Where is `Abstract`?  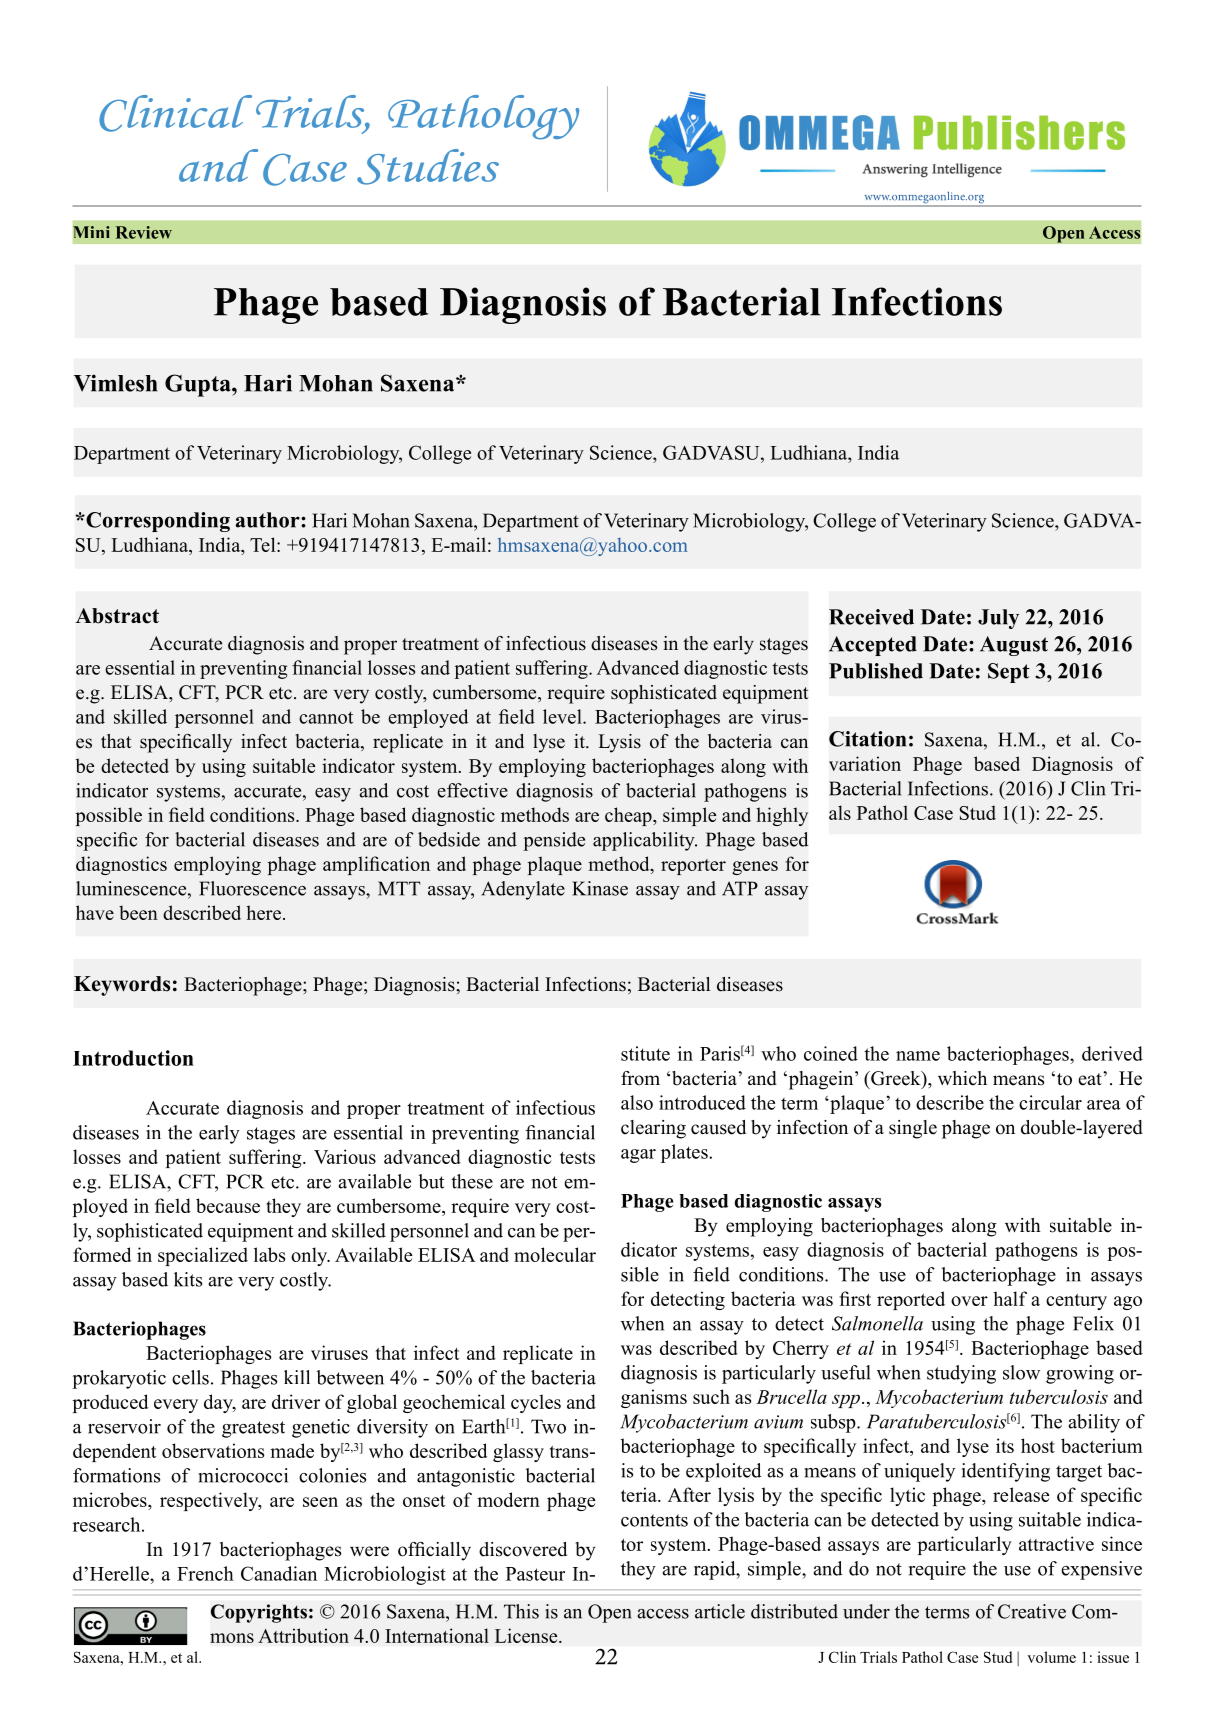 Abstract is located at coordinates (117, 616).
